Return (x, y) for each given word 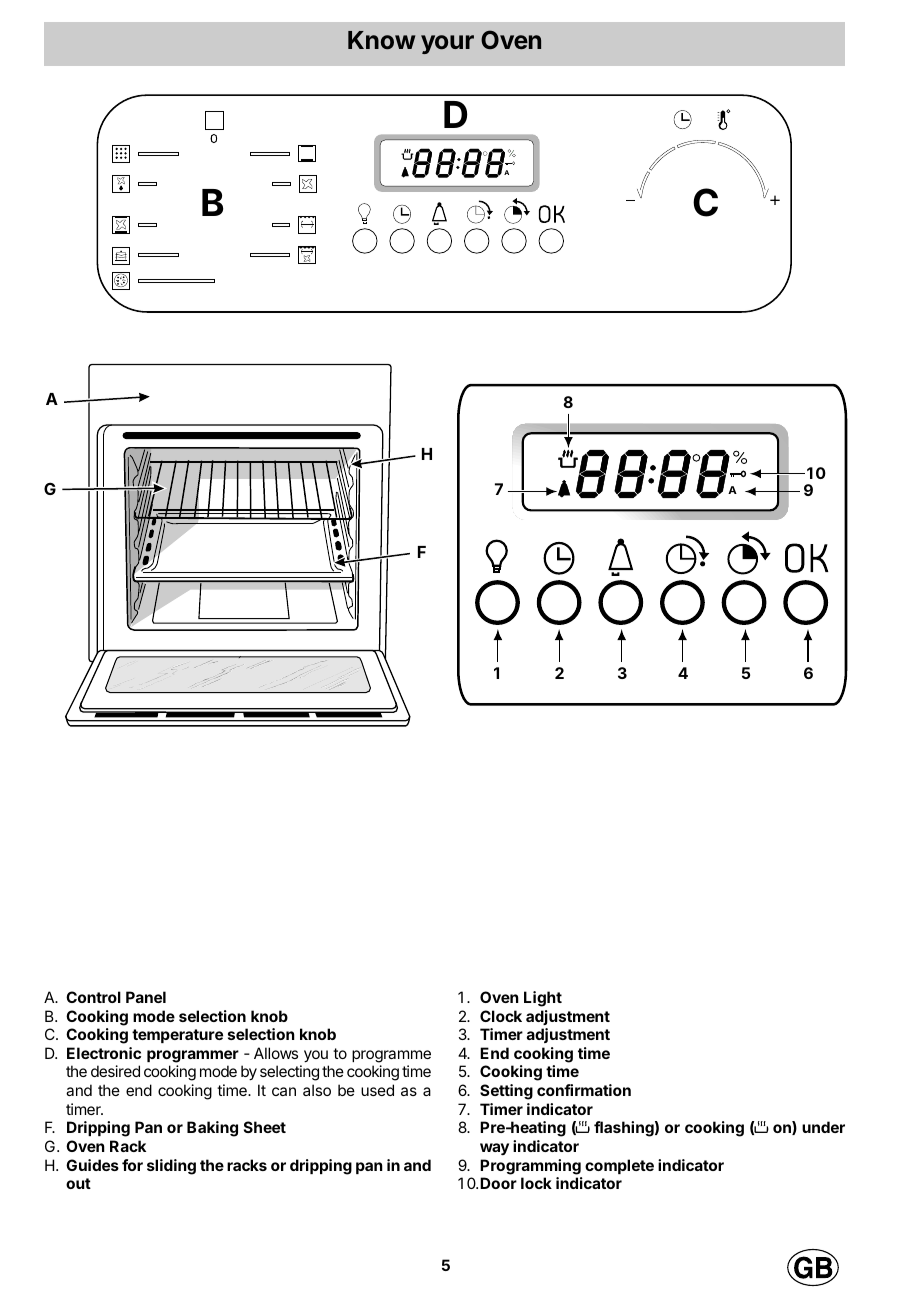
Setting (506, 1092)
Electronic (104, 1053)
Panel (146, 997)
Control (93, 997)
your (447, 44)
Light (543, 999)
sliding (171, 1167)
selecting (289, 1073)
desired (115, 1071)
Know (381, 40)
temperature (177, 1036)
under (823, 1127)
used (377, 1090)
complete (619, 1166)
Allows (276, 1053)
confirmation (584, 1090)
